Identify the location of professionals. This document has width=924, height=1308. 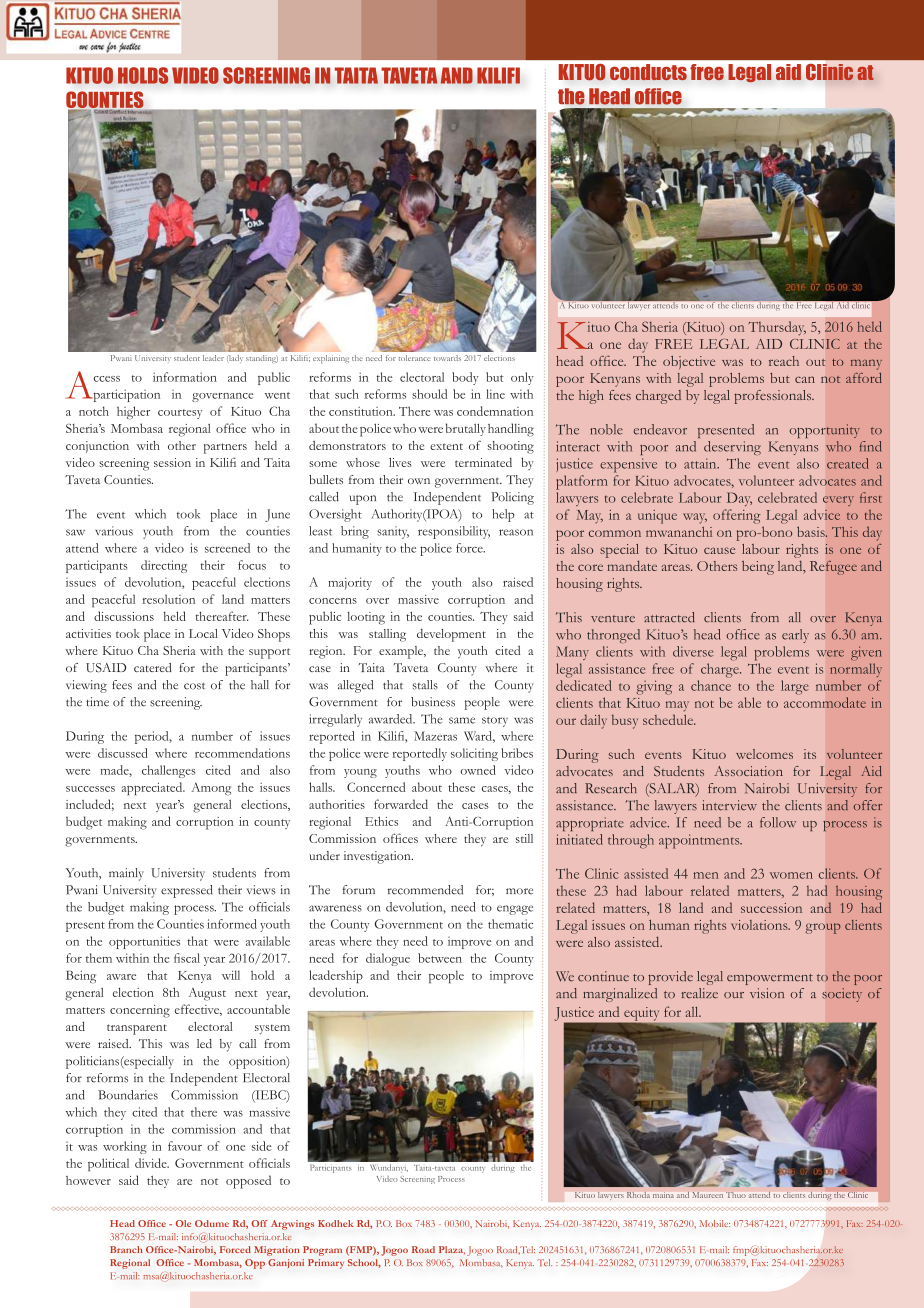
(774, 397).
